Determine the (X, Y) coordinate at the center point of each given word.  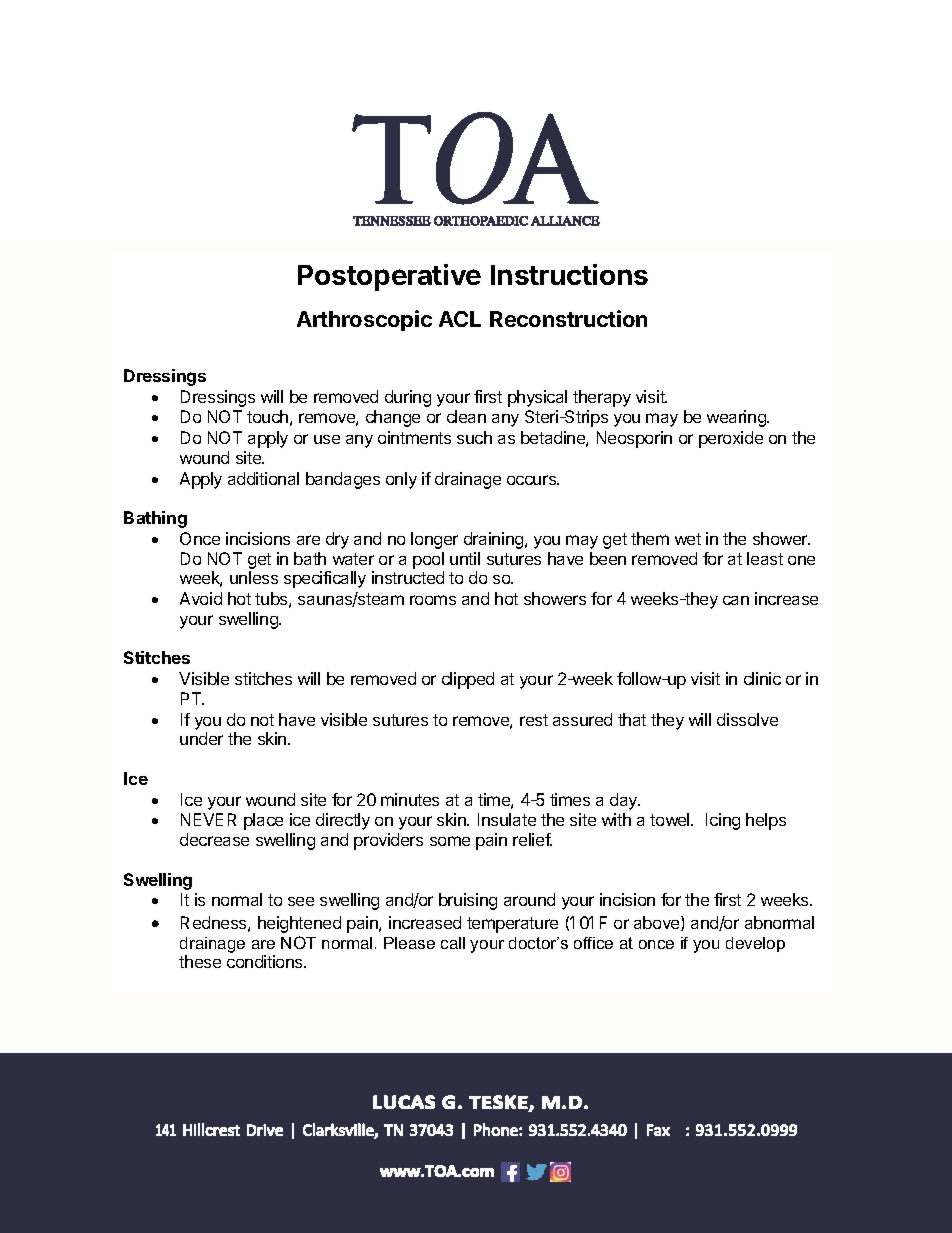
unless (254, 577)
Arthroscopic (364, 320)
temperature (512, 925)
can (736, 600)
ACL (460, 319)
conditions (266, 961)
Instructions (569, 274)
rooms (433, 600)
